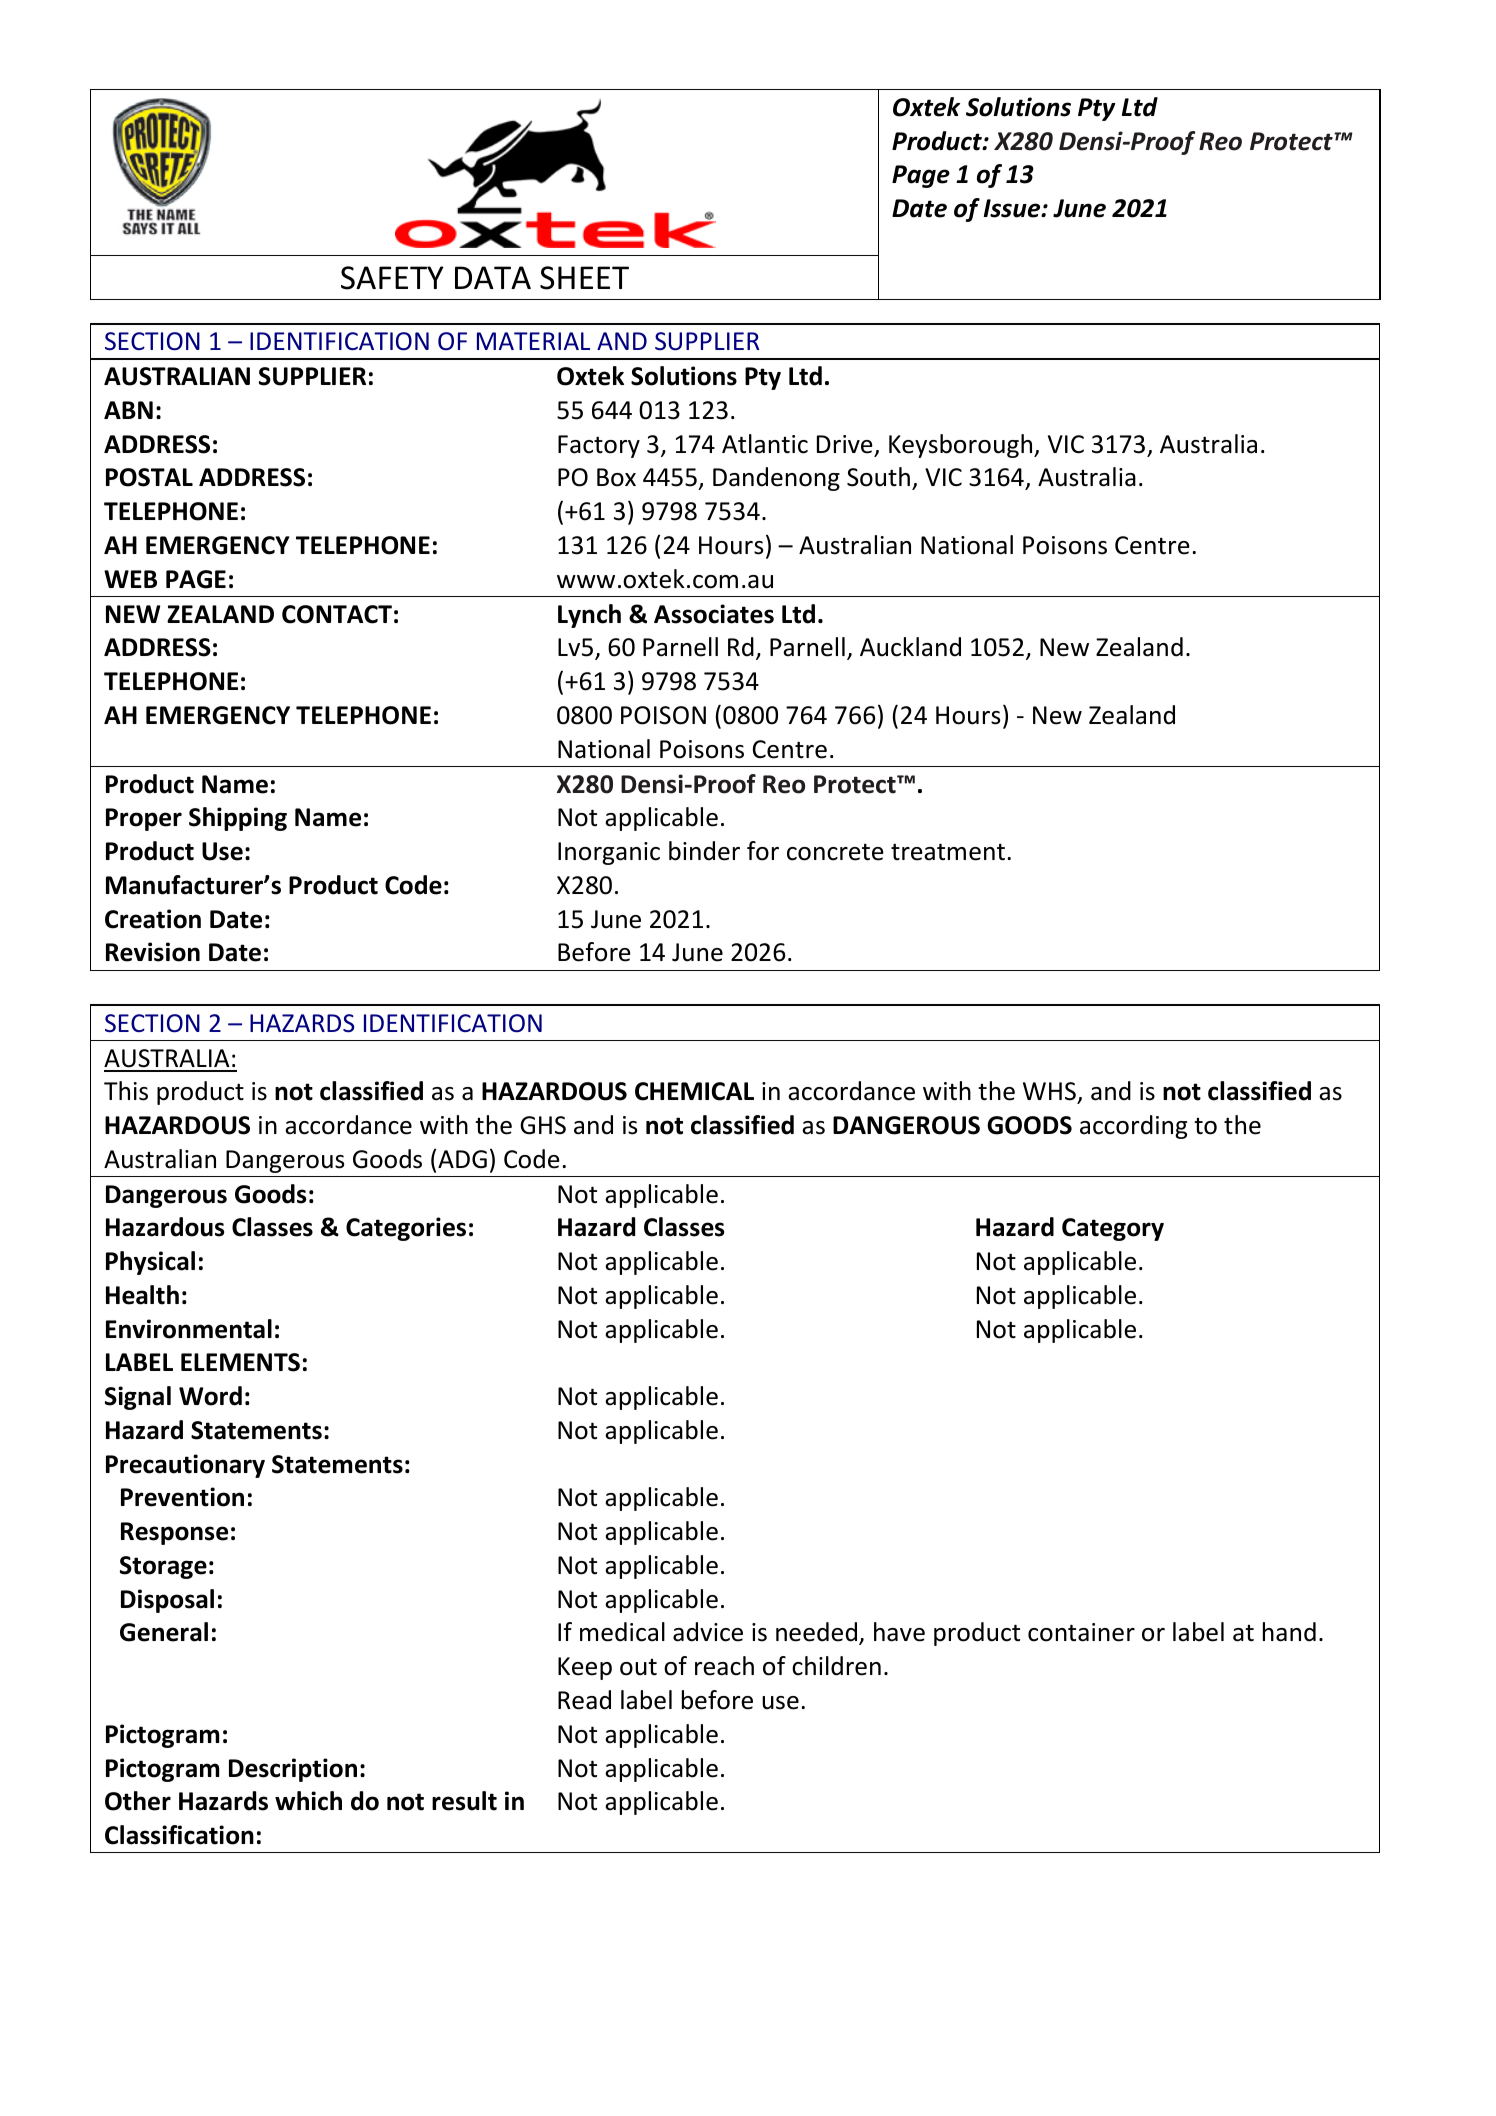 The height and width of the screenshot is (2116, 1496). Describe the element at coordinates (694, 1091) in the screenshot. I see `CHEMICAL` at that location.
